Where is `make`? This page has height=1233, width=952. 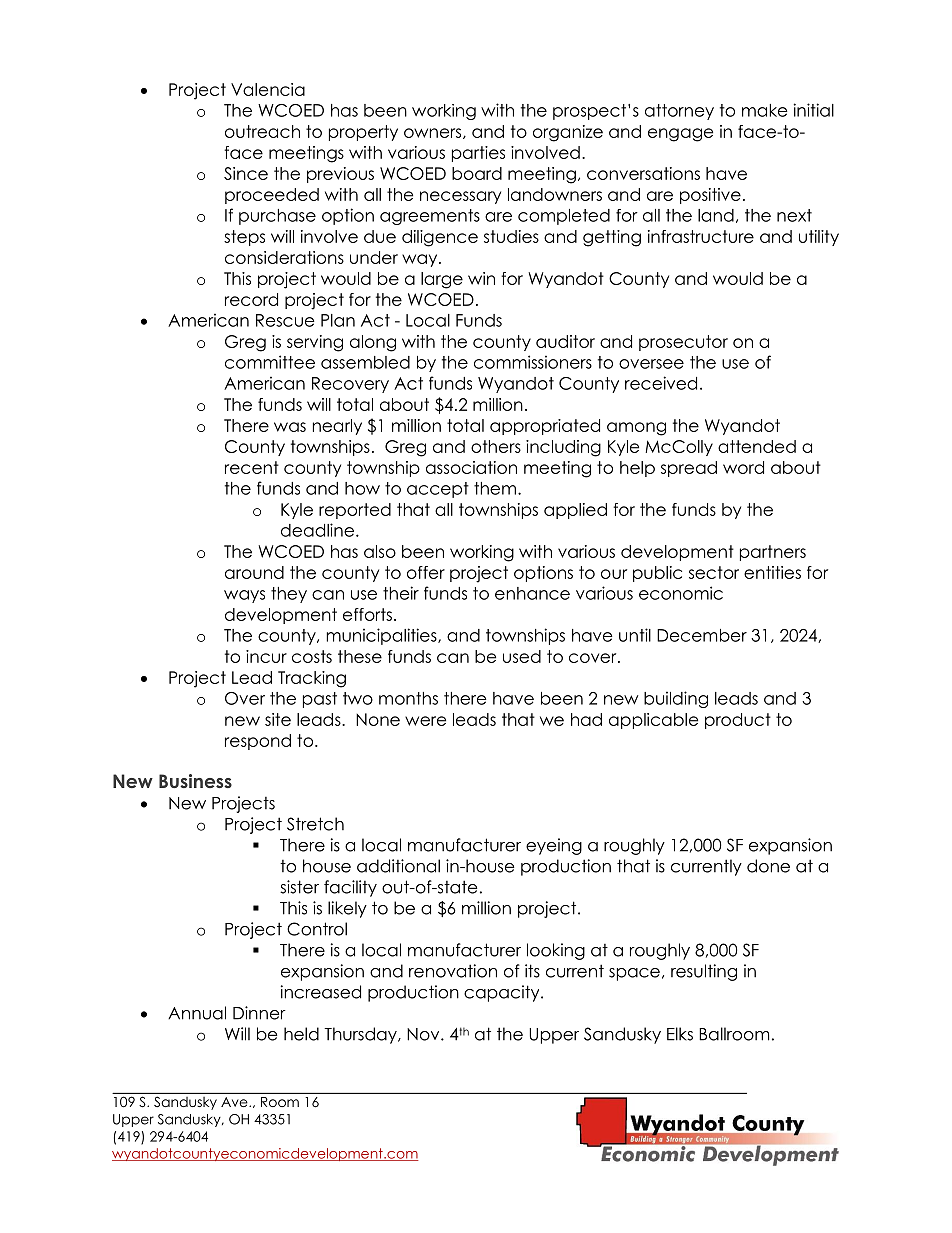
make is located at coordinates (765, 110).
